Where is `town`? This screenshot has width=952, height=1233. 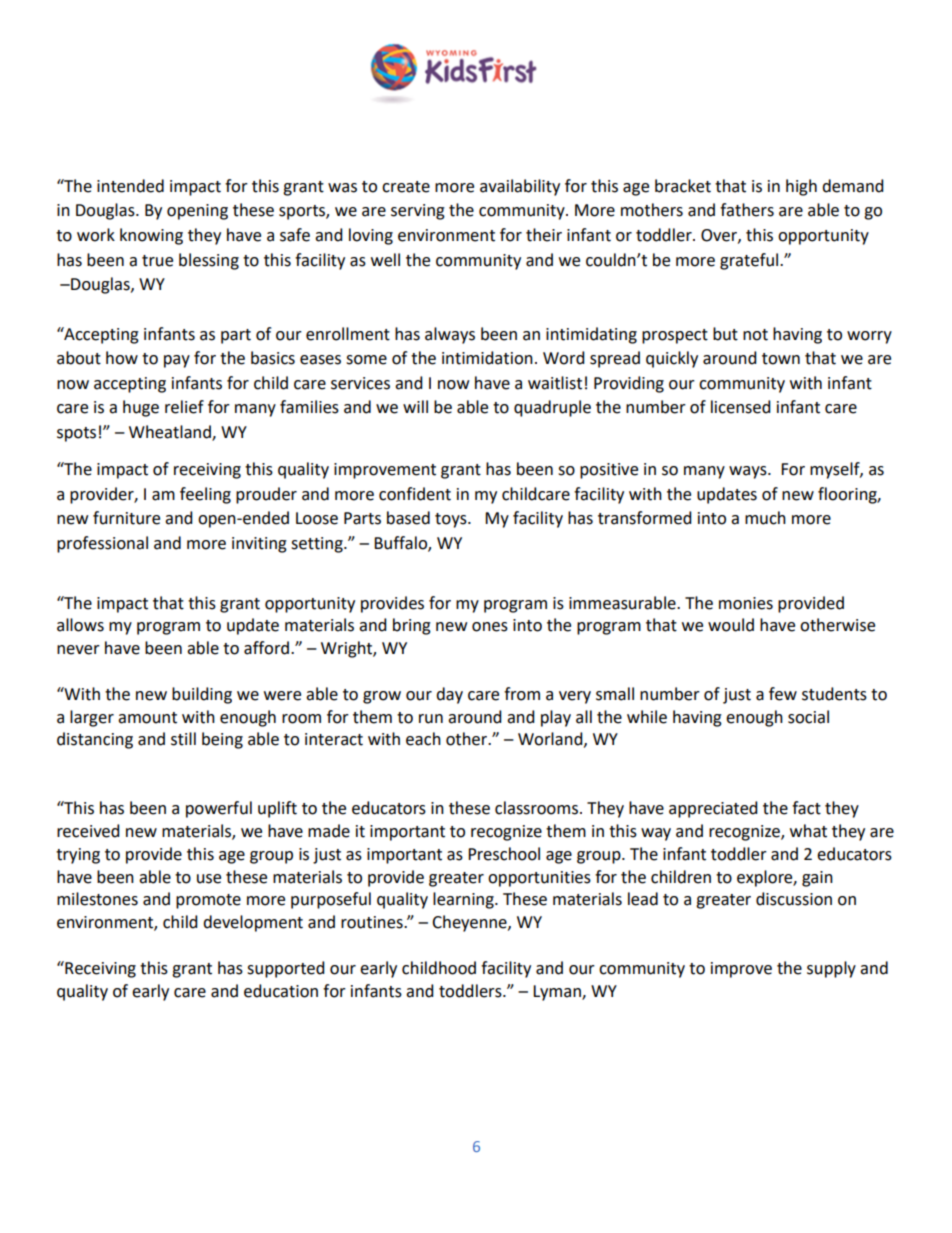
town is located at coordinates (781, 359).
